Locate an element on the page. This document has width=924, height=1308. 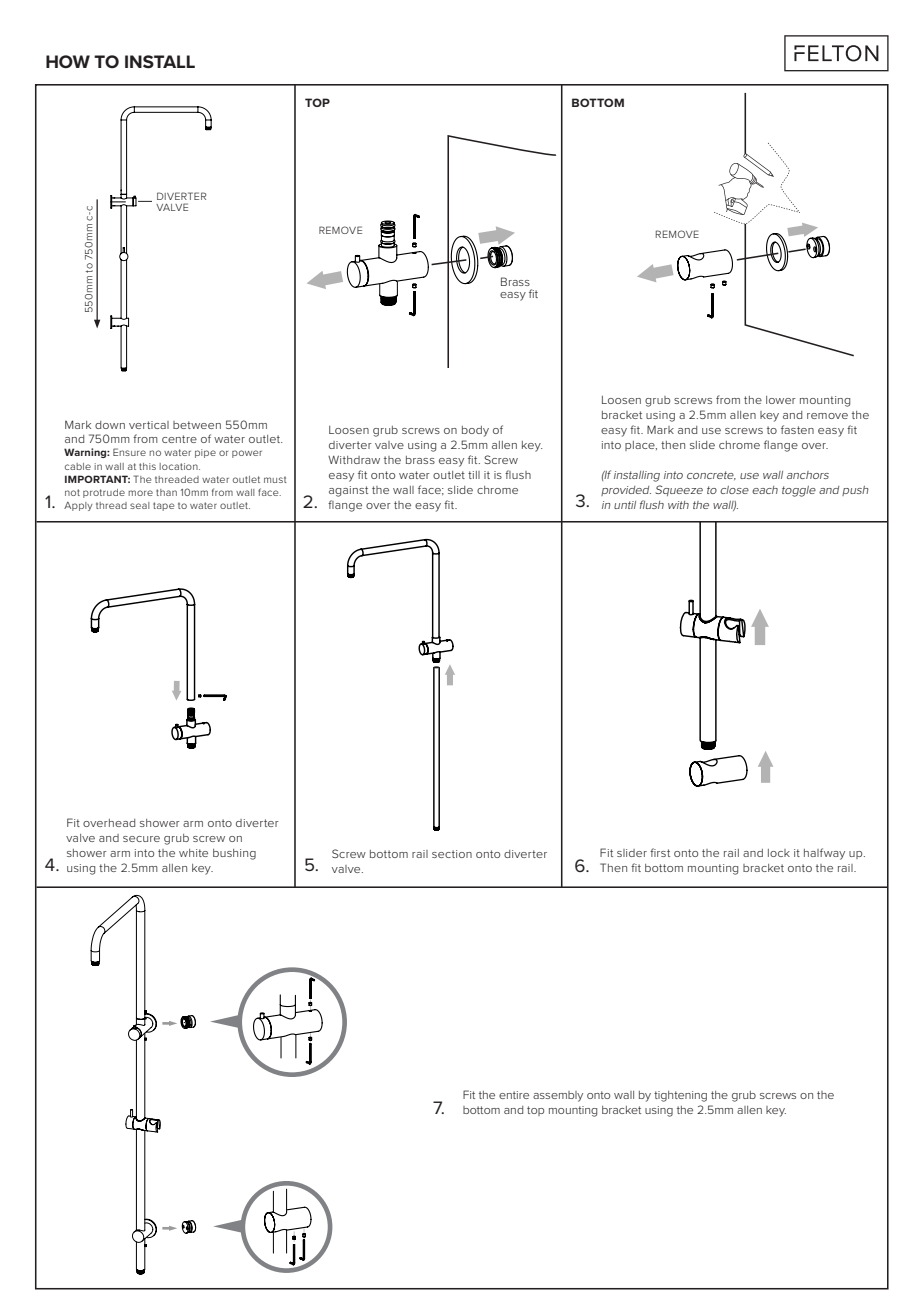
vertical is located at coordinates (149, 425).
